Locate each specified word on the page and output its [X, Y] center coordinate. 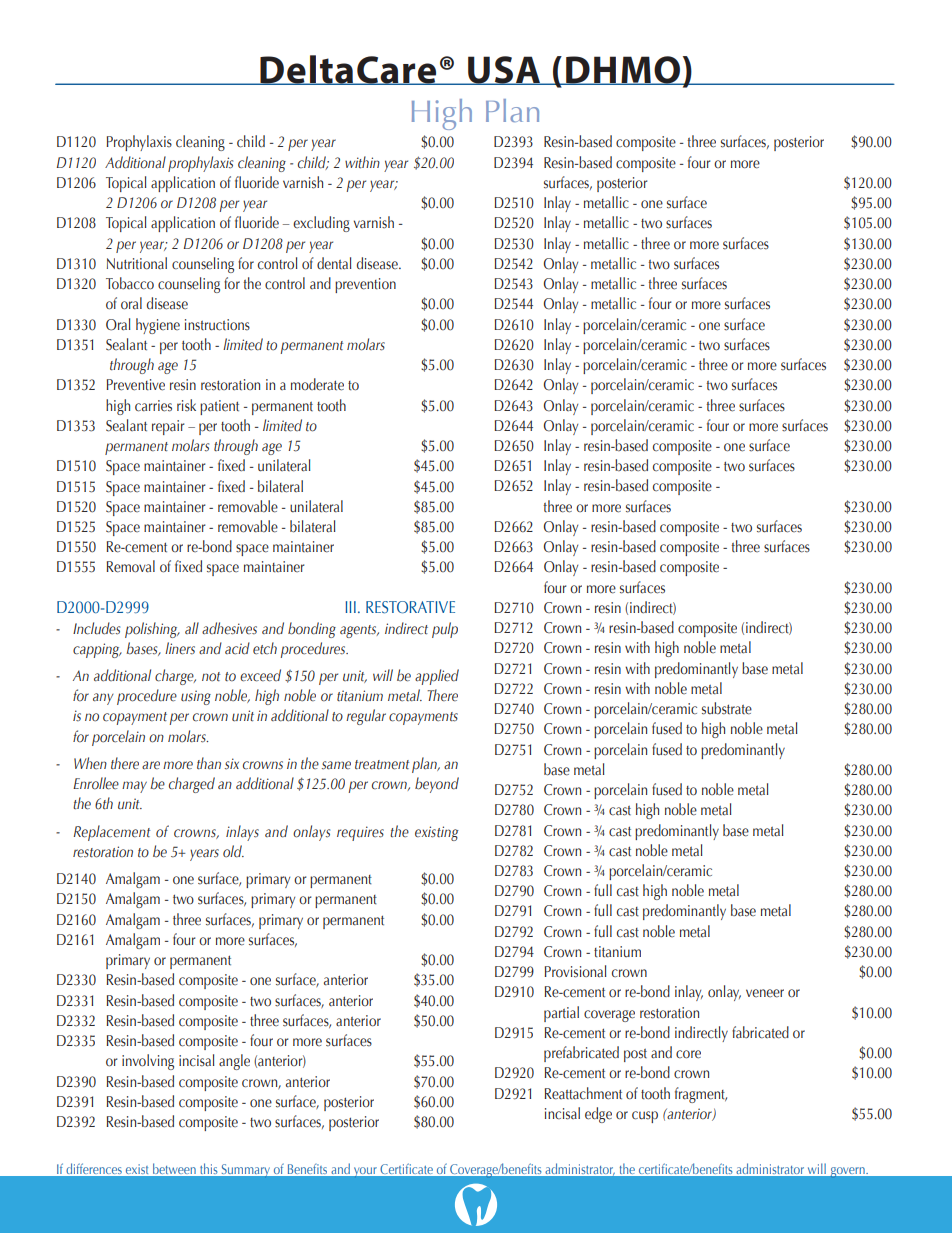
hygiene [158, 326]
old [233, 851]
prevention [365, 285]
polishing [152, 630]
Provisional [575, 971]
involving [148, 1062]
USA [504, 70]
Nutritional [137, 263]
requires [360, 833]
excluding [321, 224]
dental [334, 263]
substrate [727, 708]
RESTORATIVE [410, 607]
